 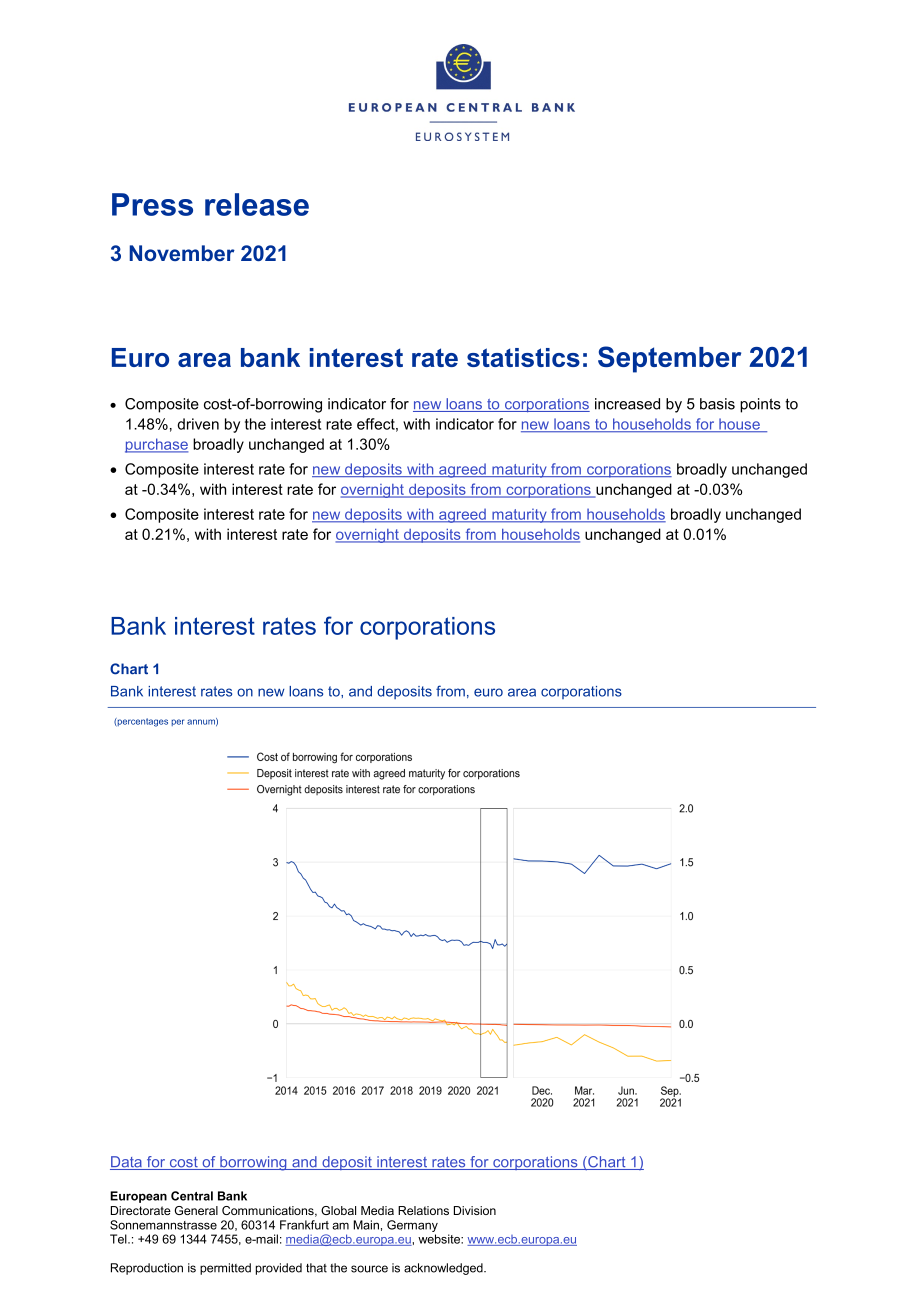 What do you see at coordinates (156, 445) in the screenshot?
I see `purchase` at bounding box center [156, 445].
